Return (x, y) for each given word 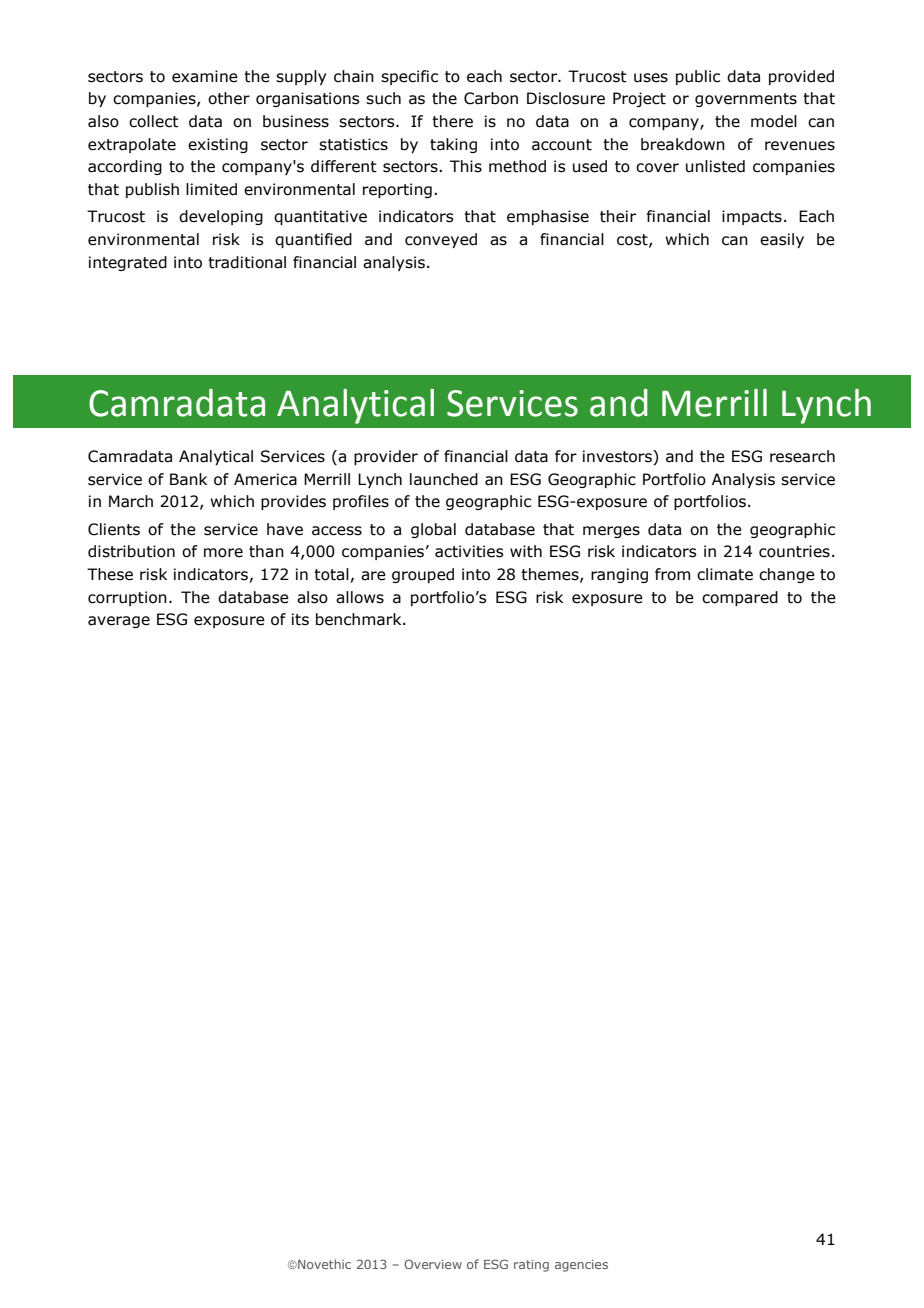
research (802, 456)
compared (740, 598)
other (229, 98)
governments (746, 100)
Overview (433, 1264)
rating (531, 1266)
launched (444, 479)
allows (360, 597)
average (119, 622)
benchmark (360, 619)
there (452, 121)
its (300, 619)
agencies (581, 1266)
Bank (188, 479)
